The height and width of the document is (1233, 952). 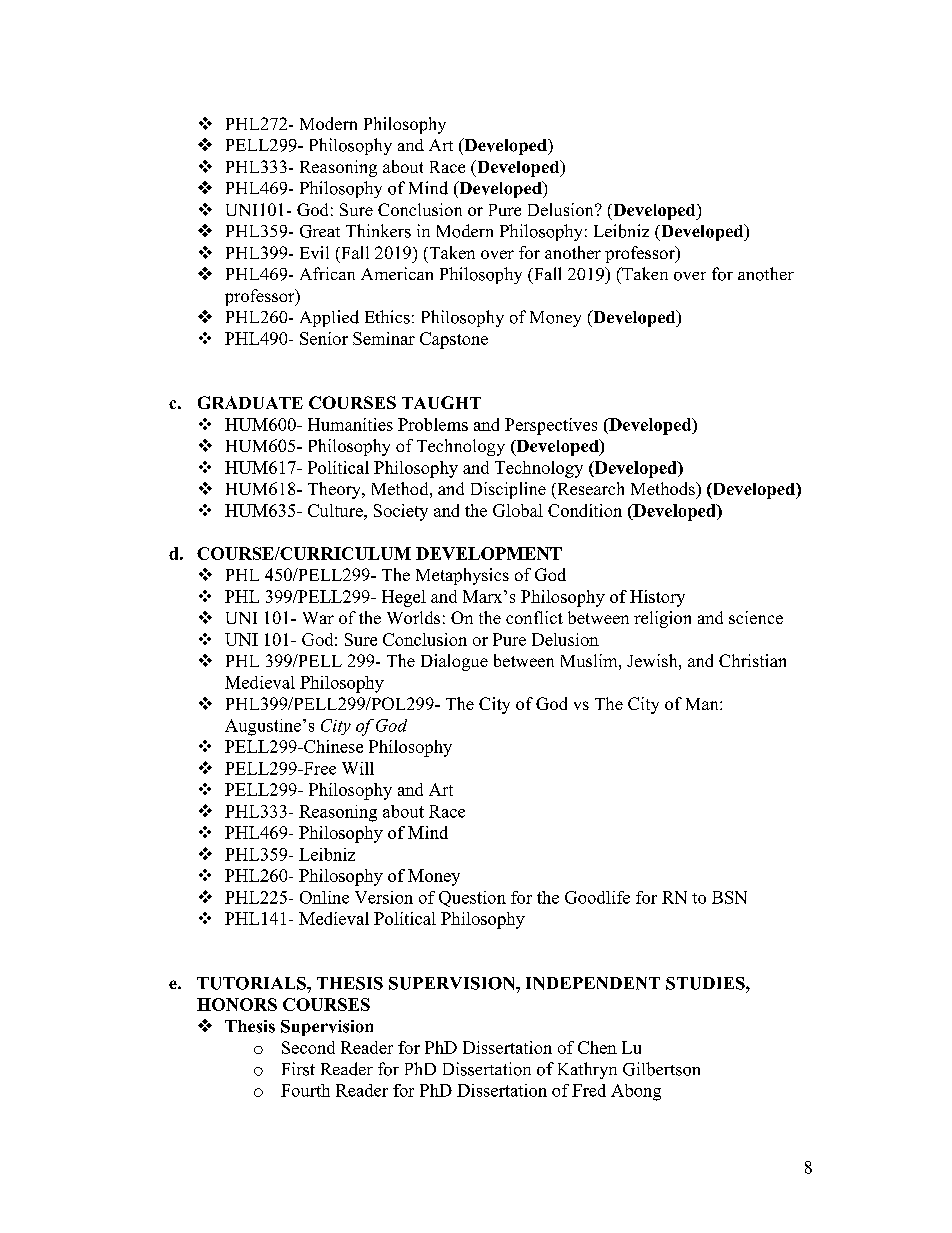 I want to click on Discipline, so click(x=508, y=490).
